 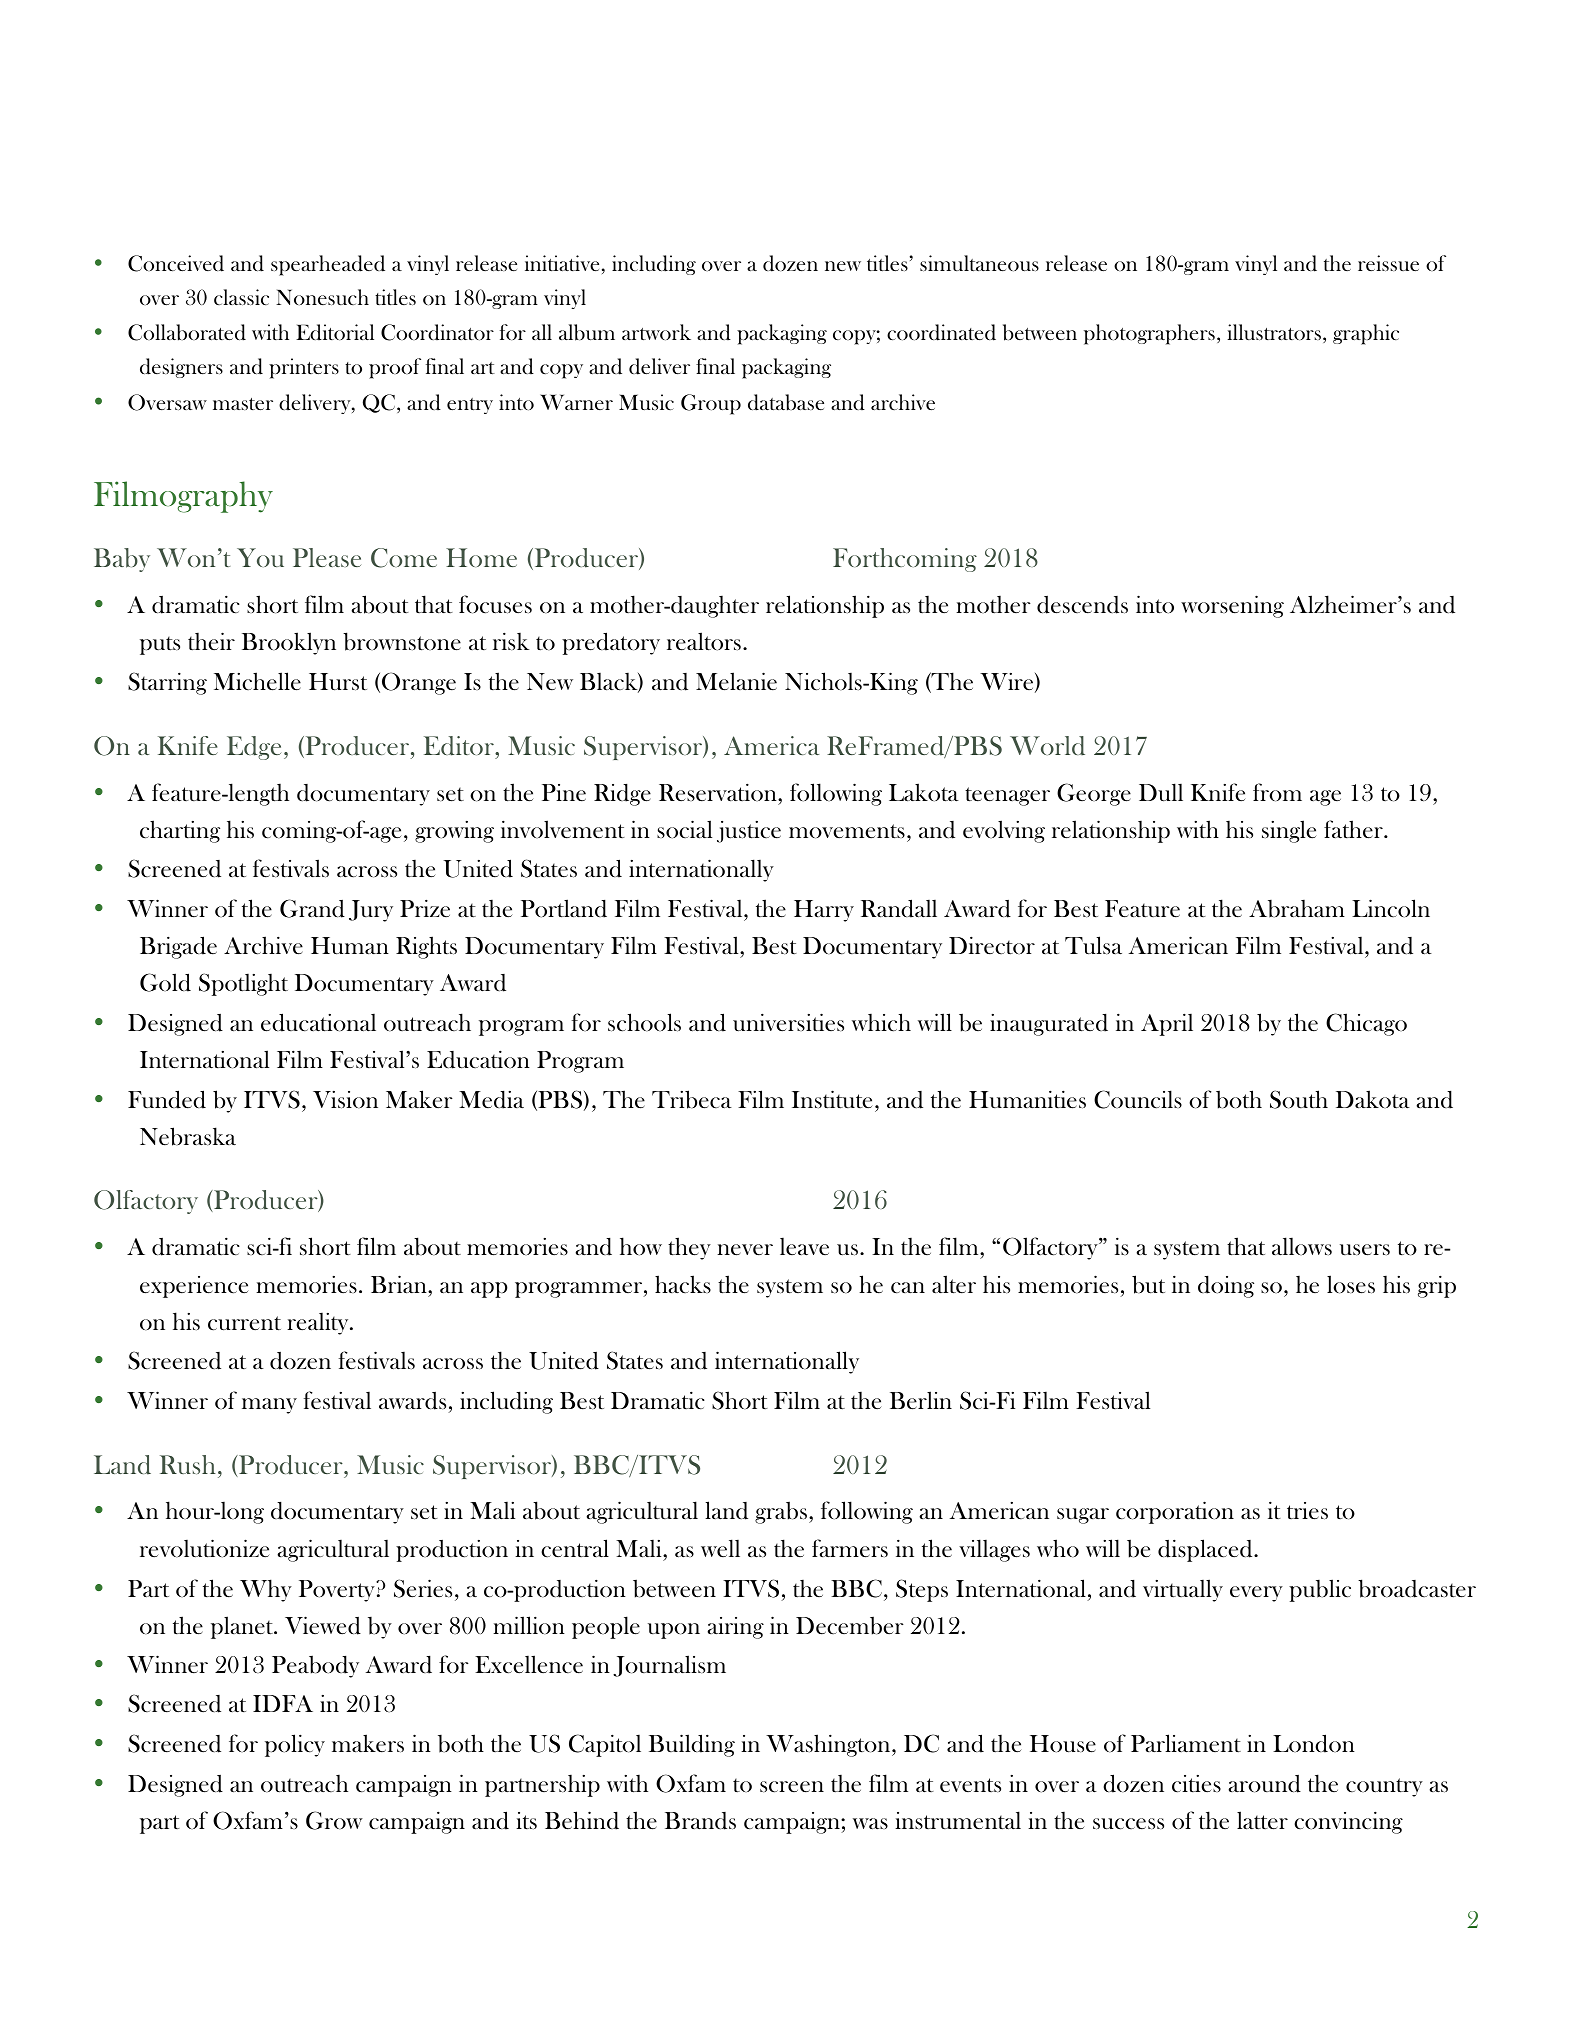 I want to click on doing, so click(x=1226, y=1286).
